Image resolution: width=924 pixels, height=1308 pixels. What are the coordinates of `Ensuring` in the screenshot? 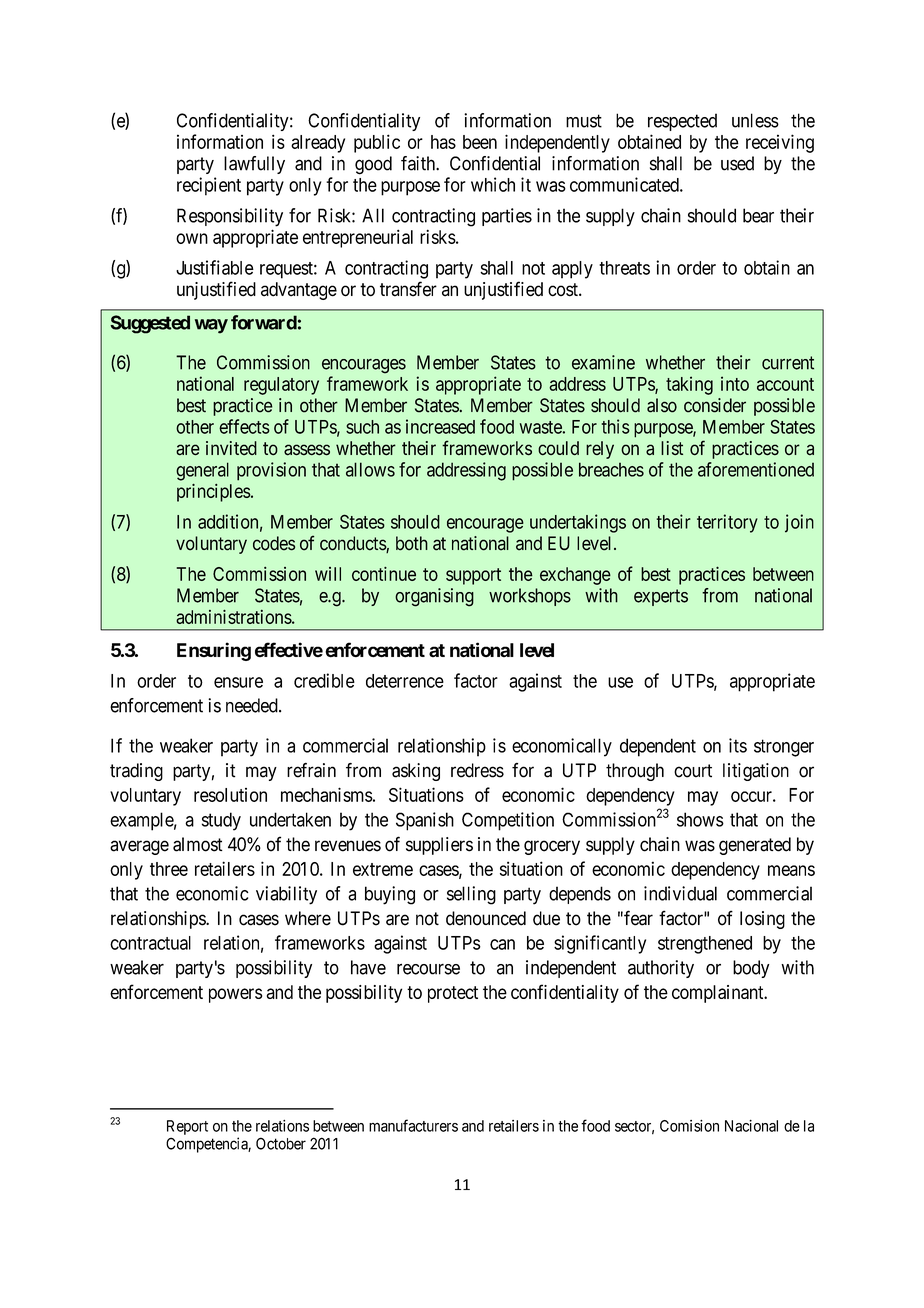 It's located at (214, 651).
